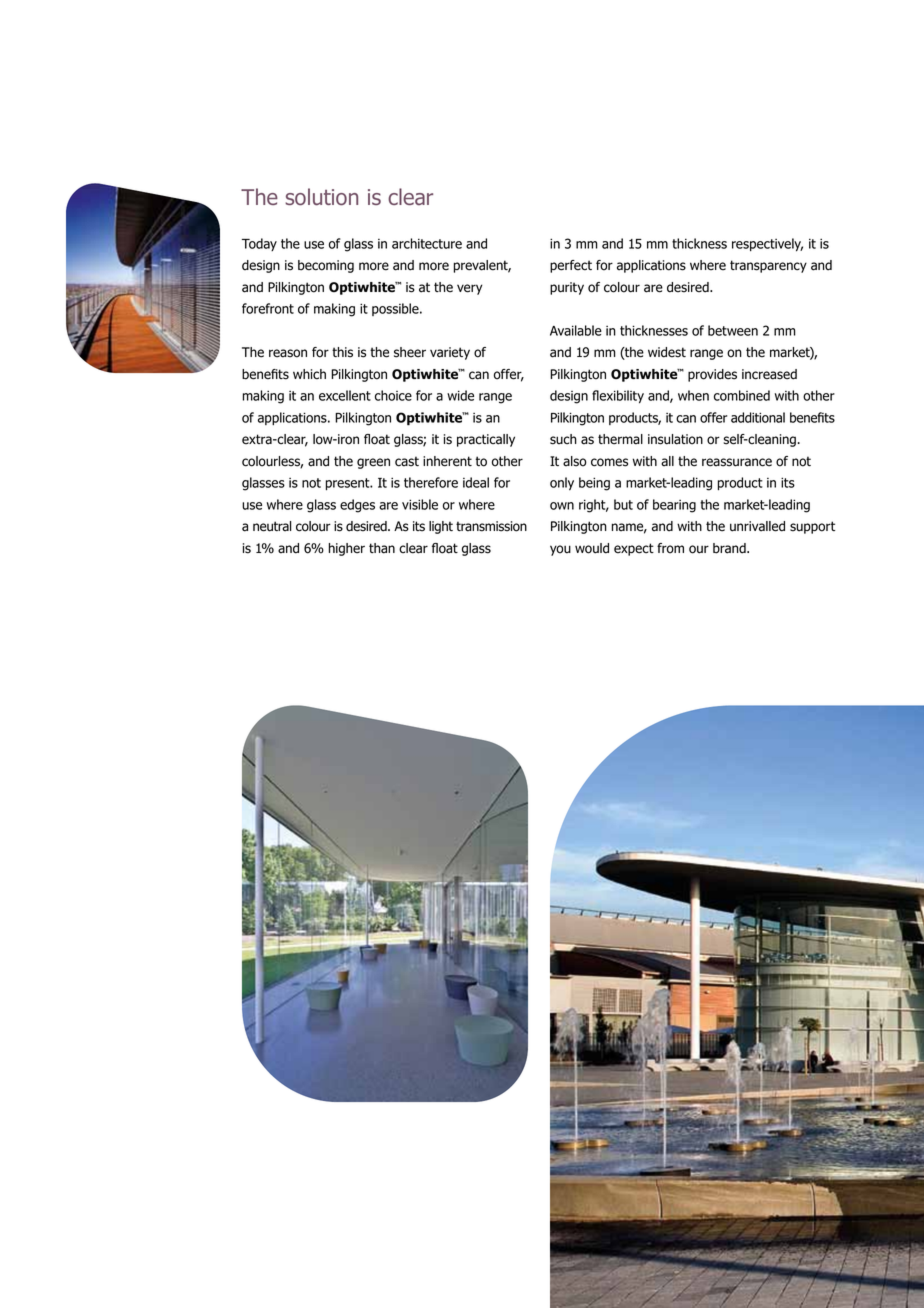 This screenshot has height=1308, width=924. What do you see at coordinates (575, 461) in the screenshot?
I see `also` at bounding box center [575, 461].
